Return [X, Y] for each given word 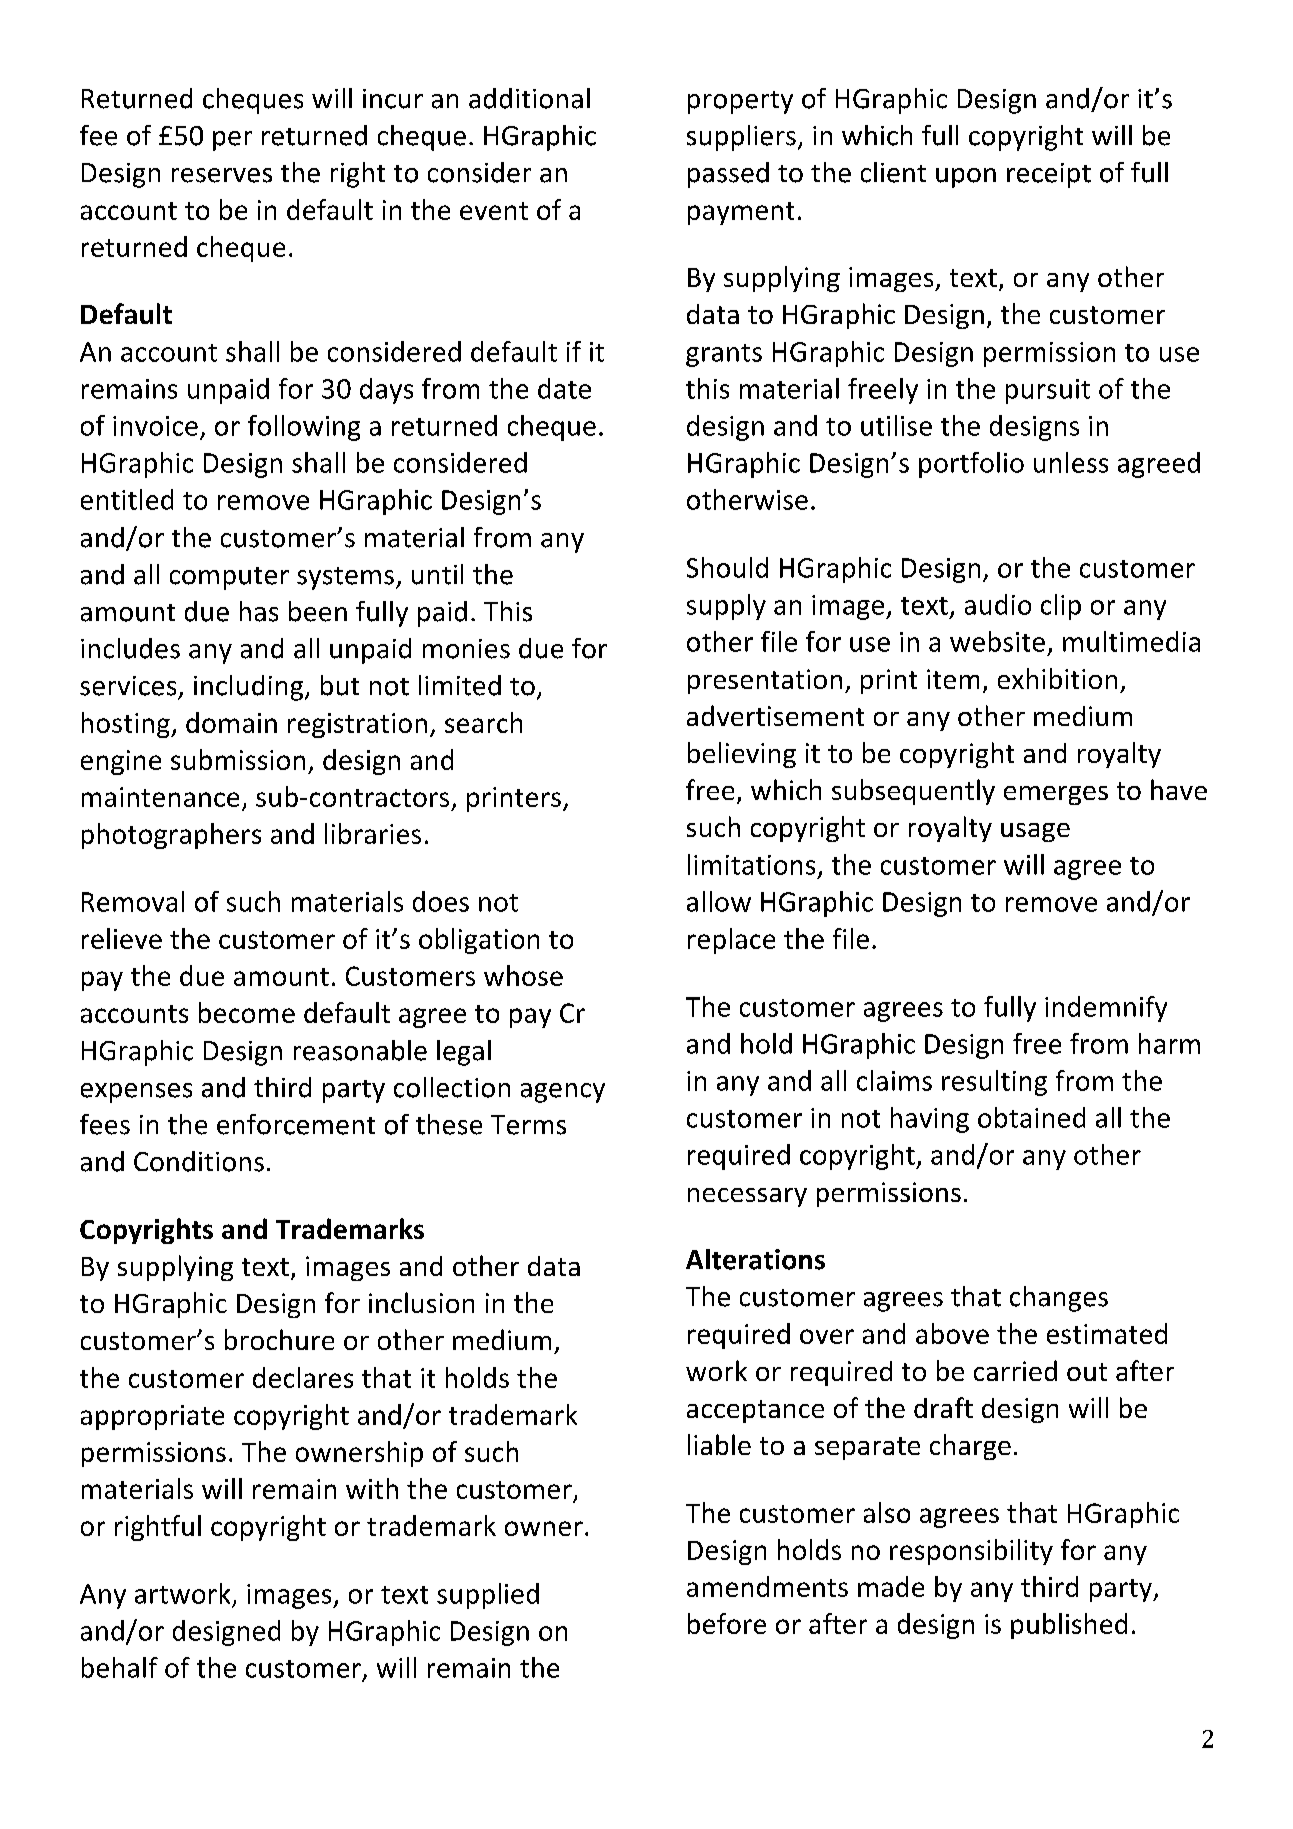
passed [728, 175]
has [259, 611]
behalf [120, 1667]
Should [727, 567]
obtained [1031, 1117]
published [1069, 1626]
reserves [222, 175]
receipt [1049, 175]
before [727, 1623]
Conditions [199, 1161]
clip [1061, 607]
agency [563, 1093]
